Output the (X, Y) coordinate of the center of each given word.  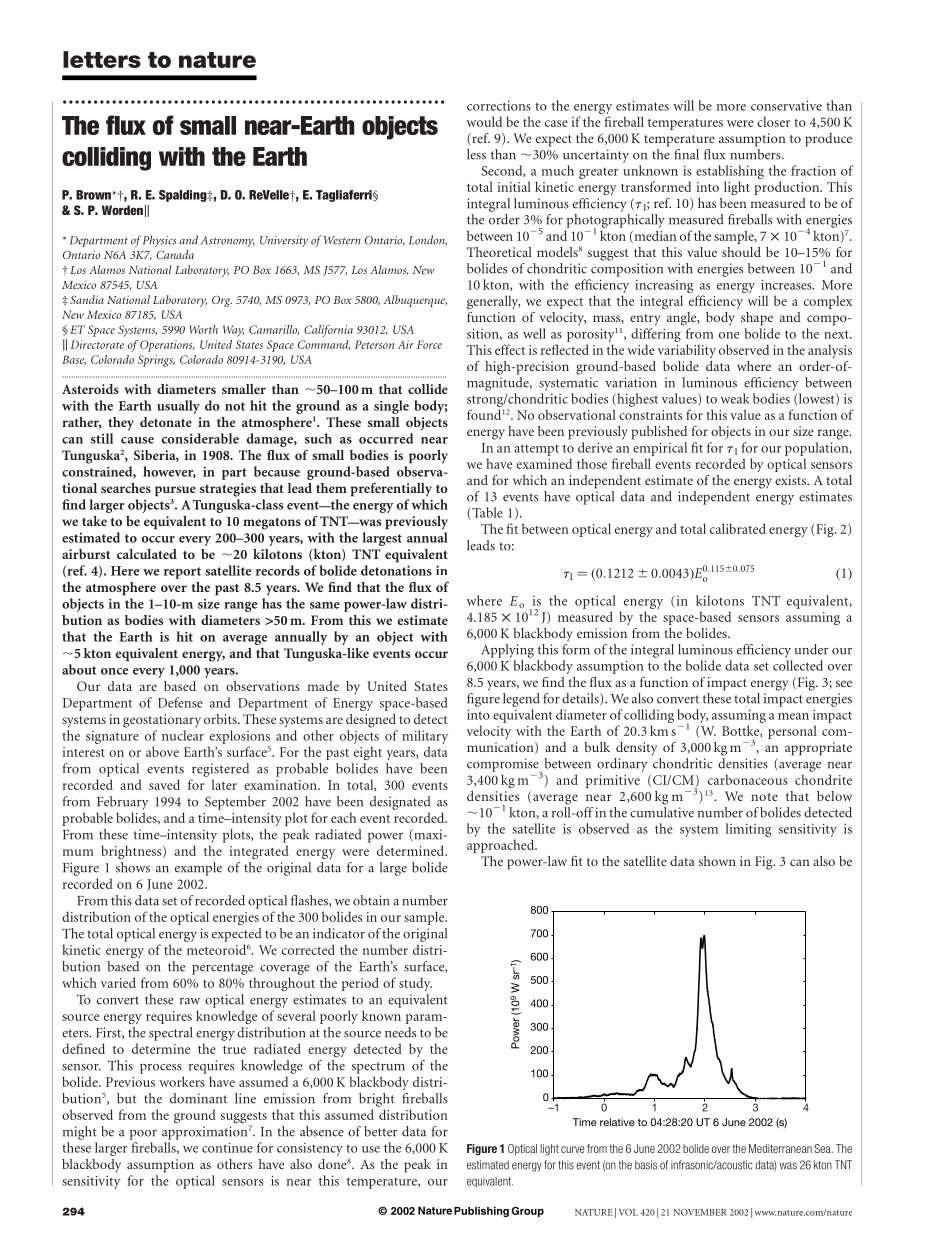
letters (102, 59)
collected (798, 665)
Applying (507, 651)
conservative (786, 105)
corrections (499, 106)
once (114, 671)
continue (227, 1148)
